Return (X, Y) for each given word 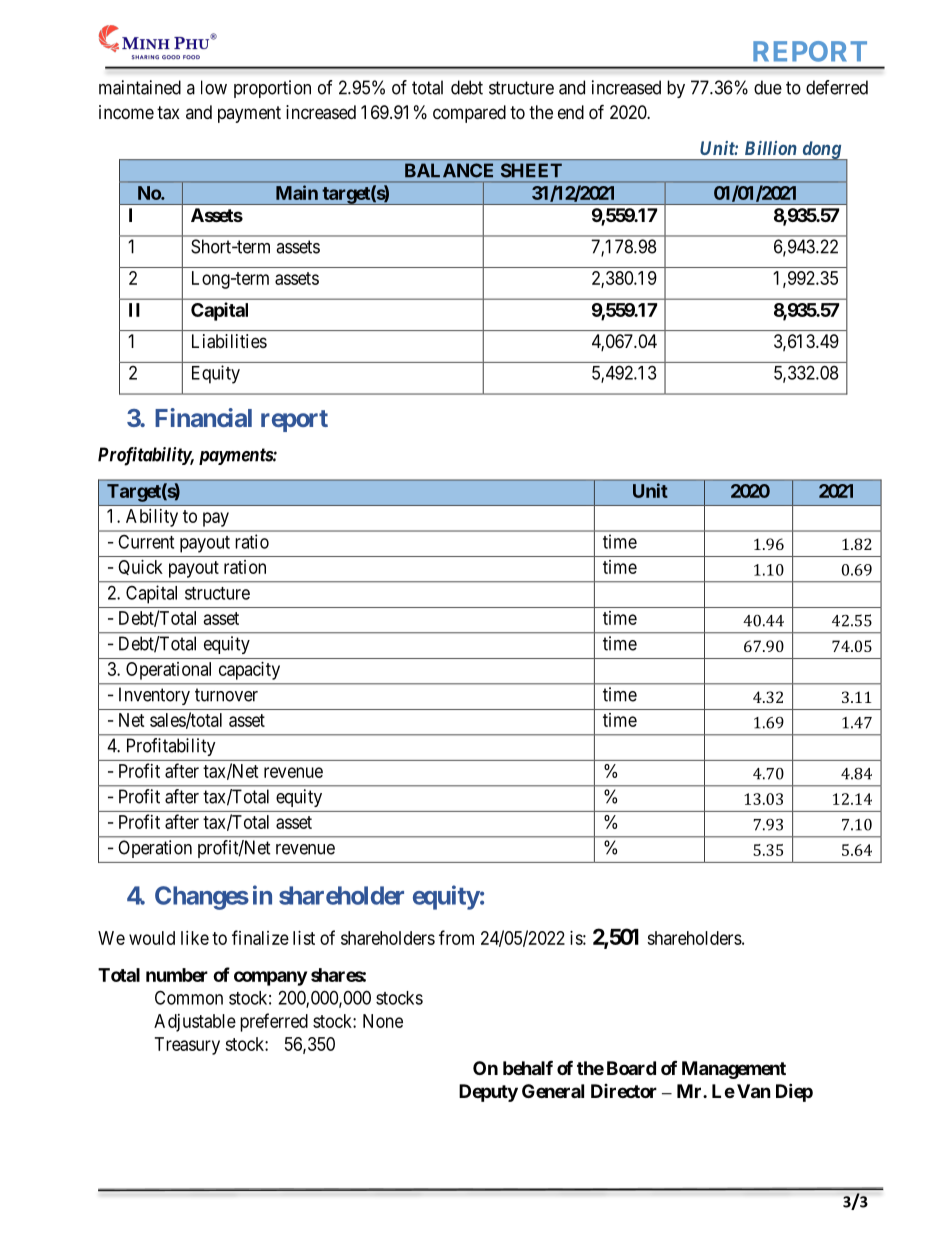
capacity (249, 671)
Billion (771, 148)
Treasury (187, 1046)
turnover (226, 695)
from (456, 937)
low (214, 87)
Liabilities (229, 341)
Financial (203, 417)
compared (469, 114)
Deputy (488, 1093)
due (768, 87)
